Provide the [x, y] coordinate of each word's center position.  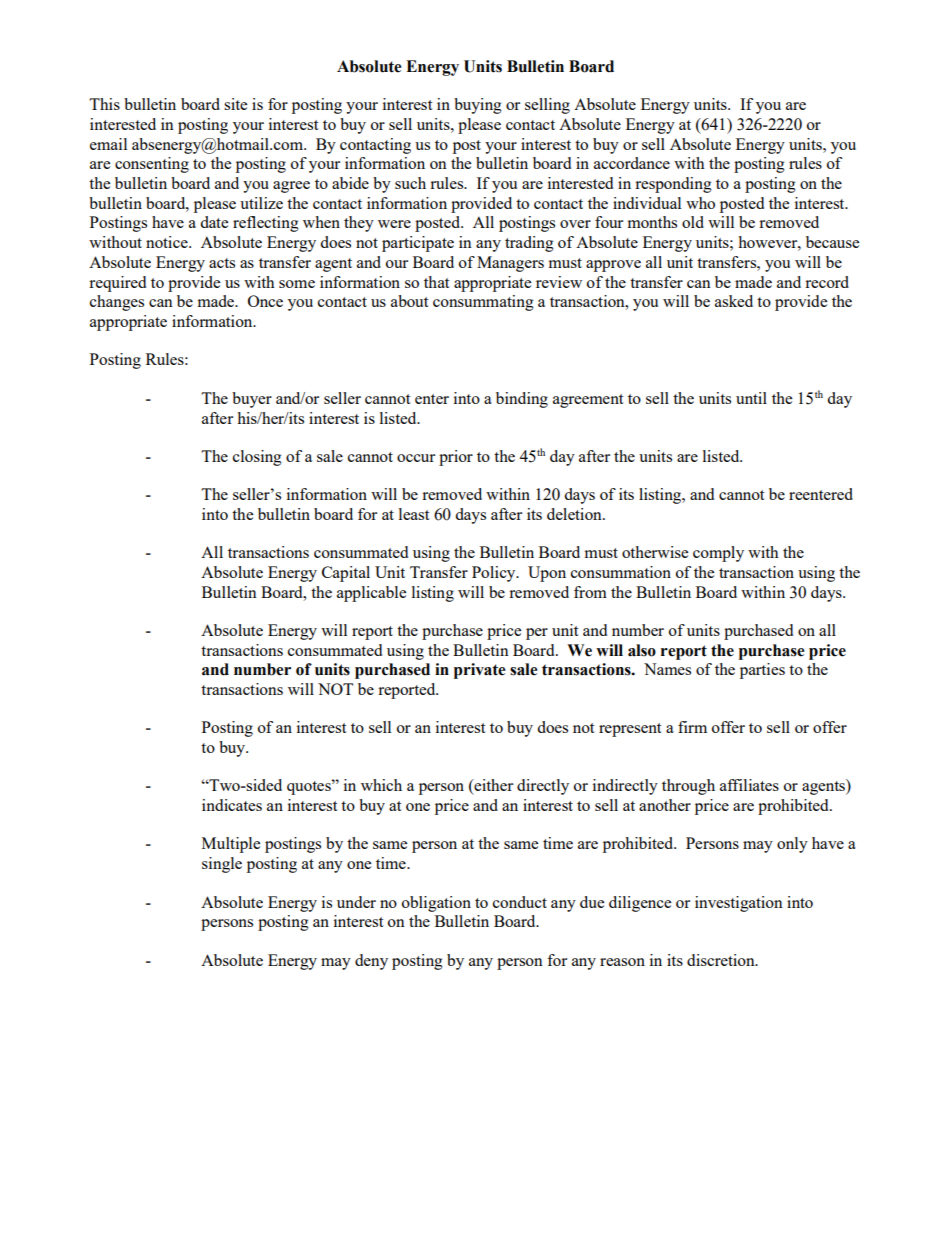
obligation [436, 904]
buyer [252, 400]
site [235, 104]
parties [762, 671]
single [222, 865]
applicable [371, 594]
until [751, 398]
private [479, 671]
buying [478, 106]
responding [673, 185]
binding [522, 400]
